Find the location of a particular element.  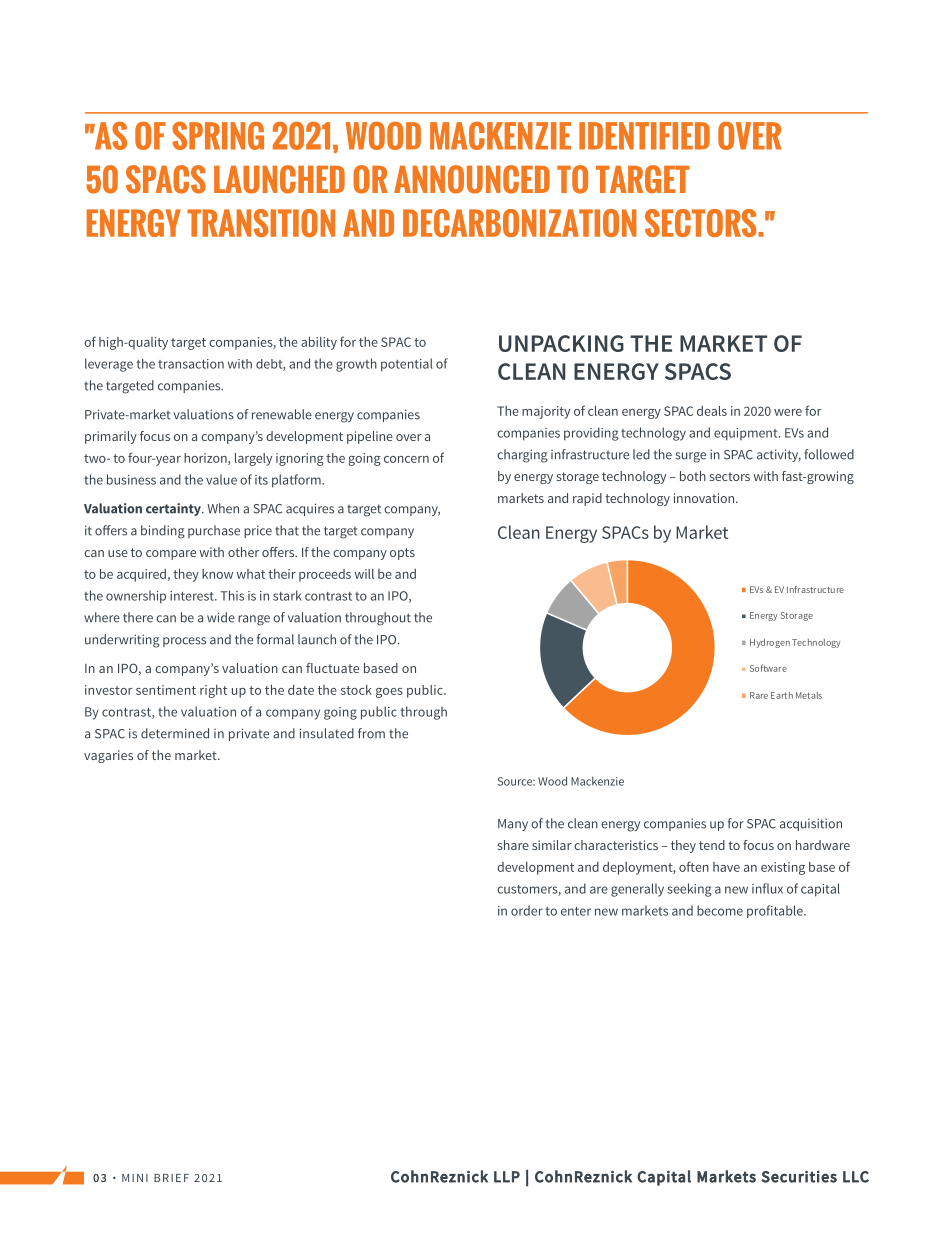

goes is located at coordinates (389, 693).
